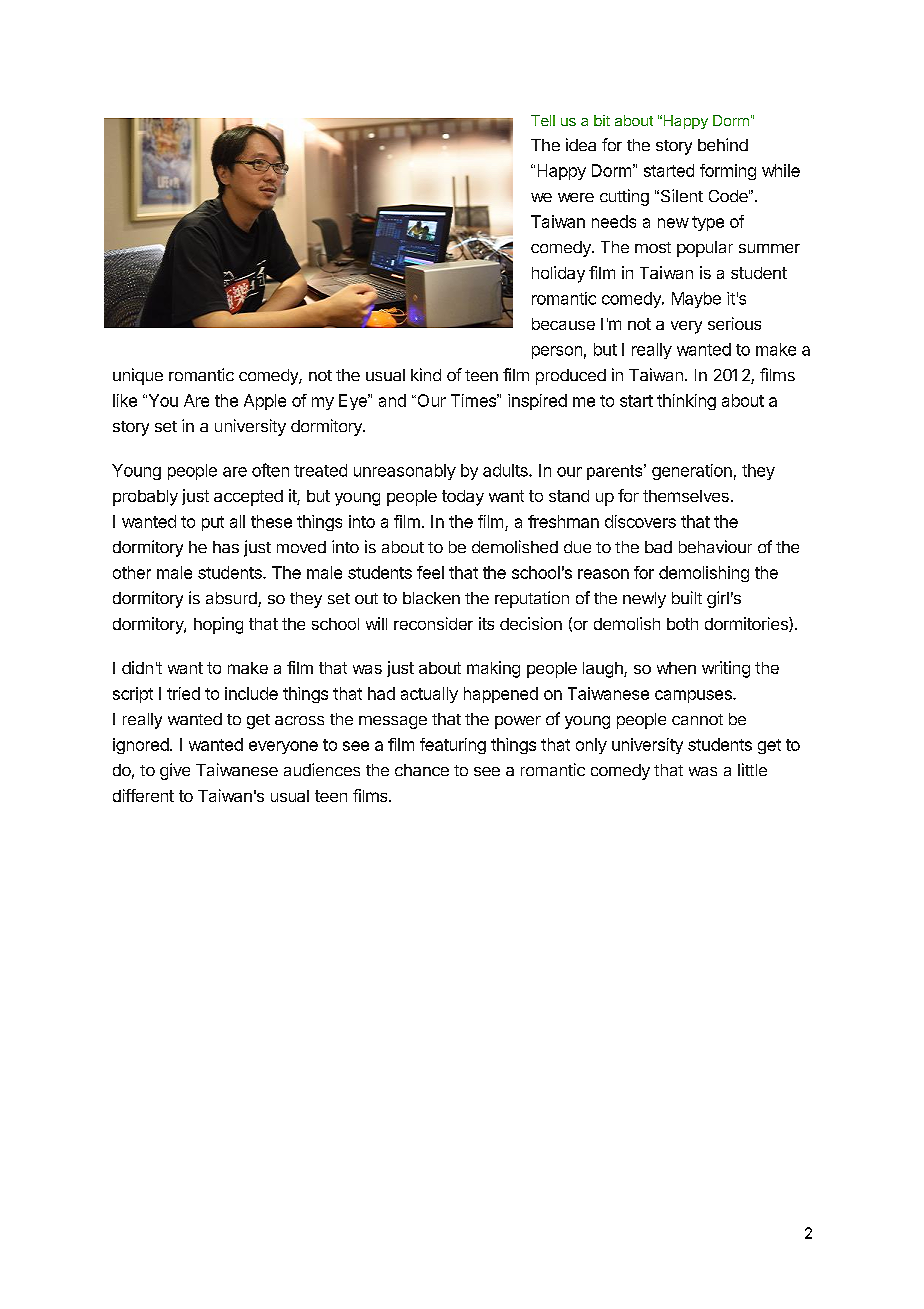  I want to click on unique, so click(138, 376).
